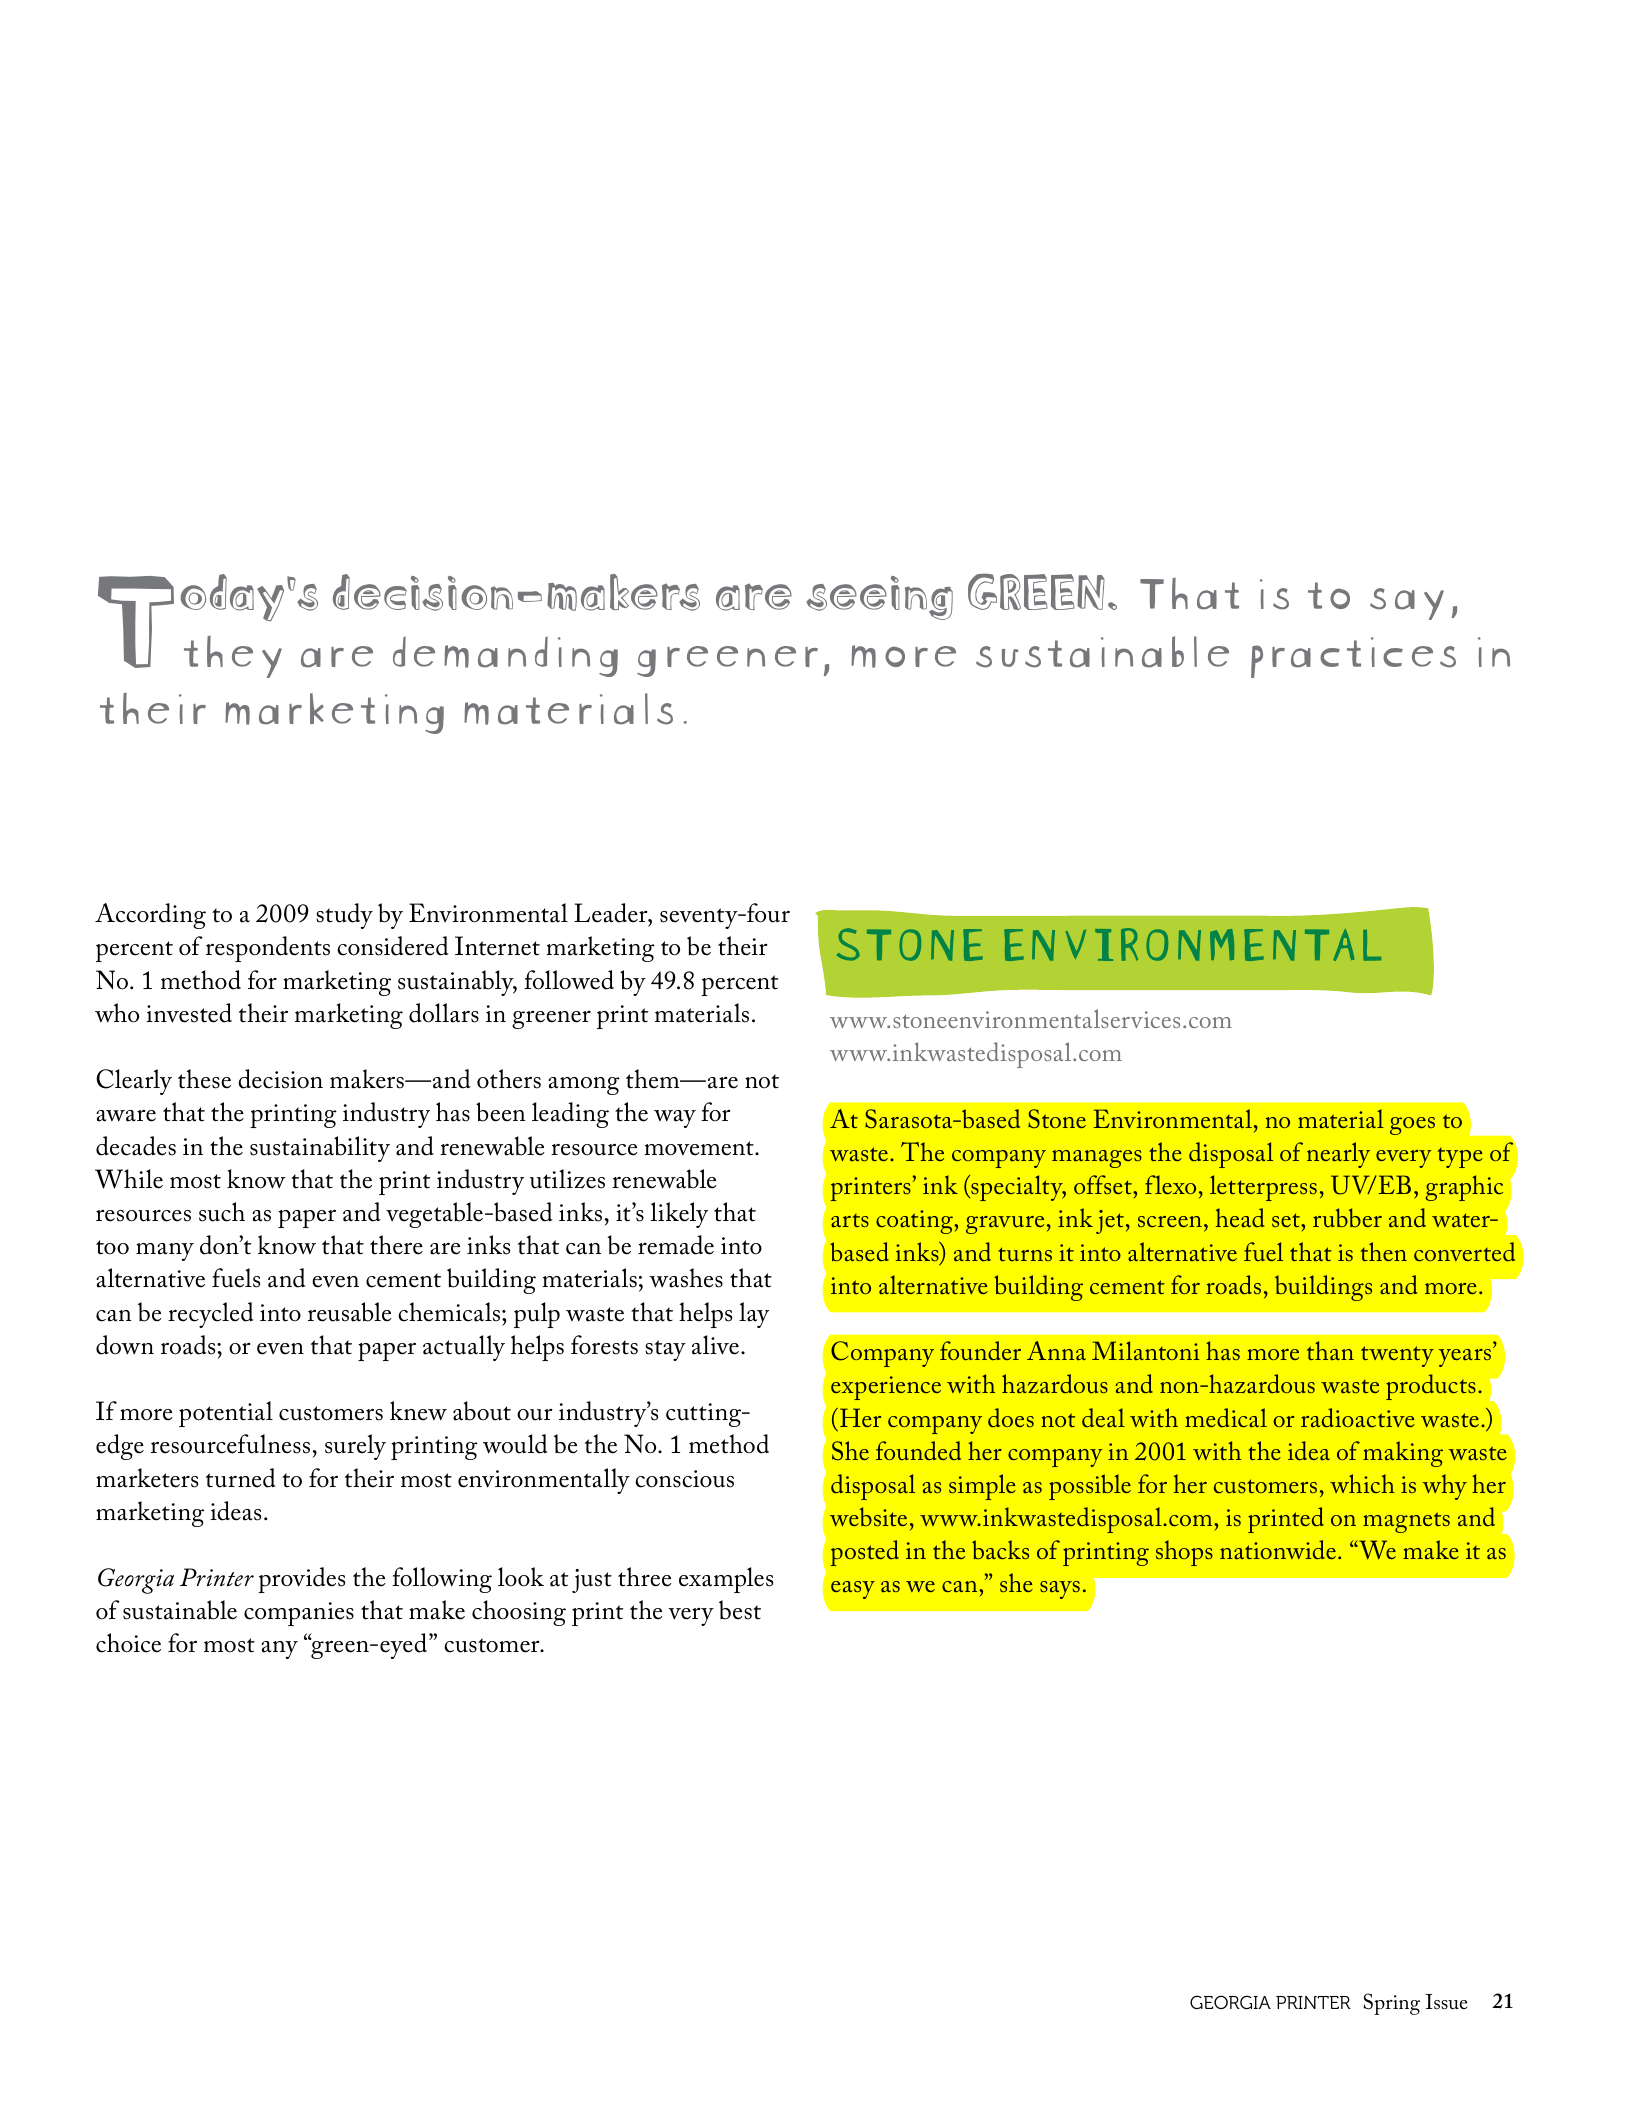 Image resolution: width=1625 pixels, height=2103 pixels. What do you see at coordinates (299, 1614) in the screenshot?
I see `companies` at bounding box center [299, 1614].
